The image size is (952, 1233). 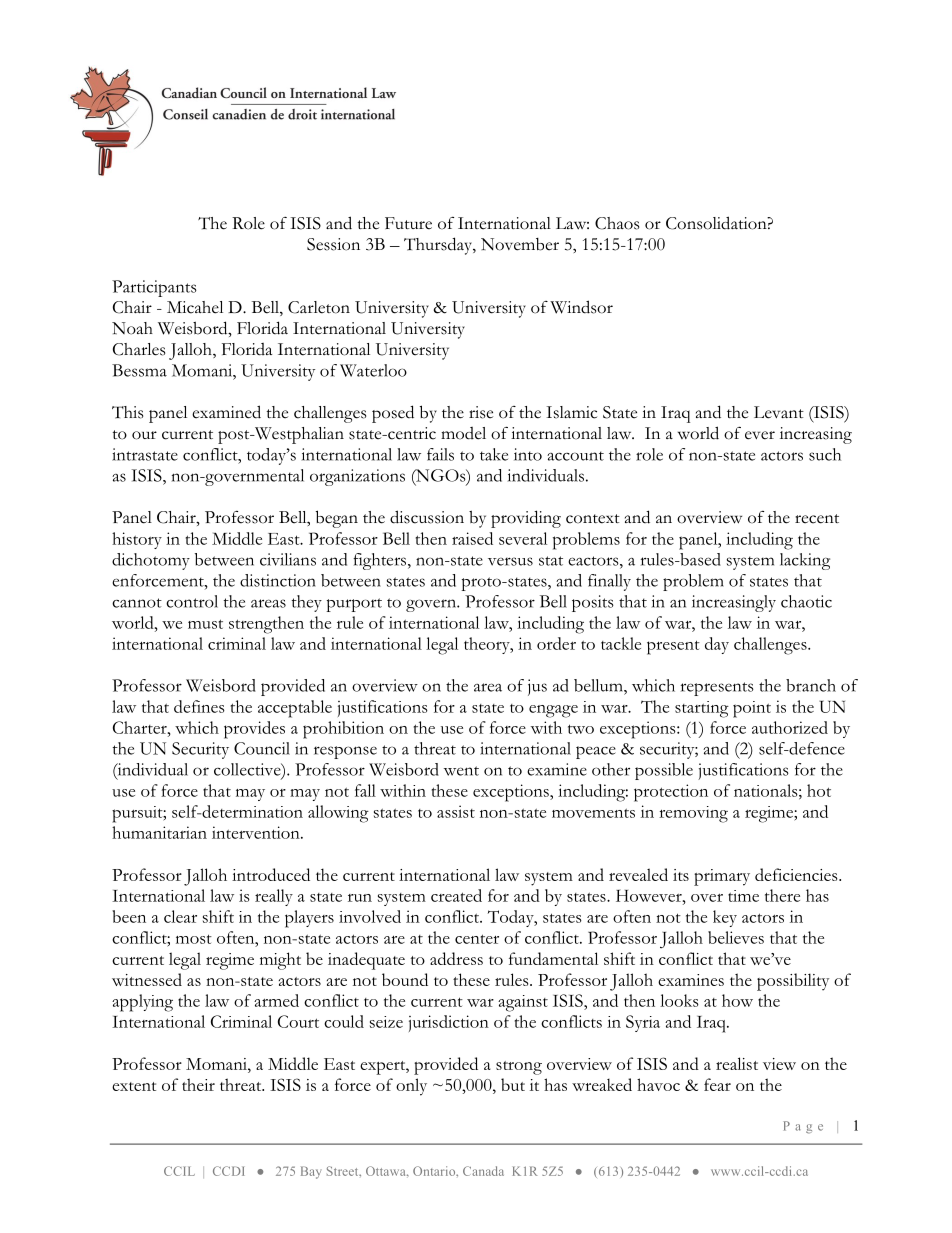 What do you see at coordinates (803, 1127) in the screenshot?
I see `Page` at bounding box center [803, 1127].
